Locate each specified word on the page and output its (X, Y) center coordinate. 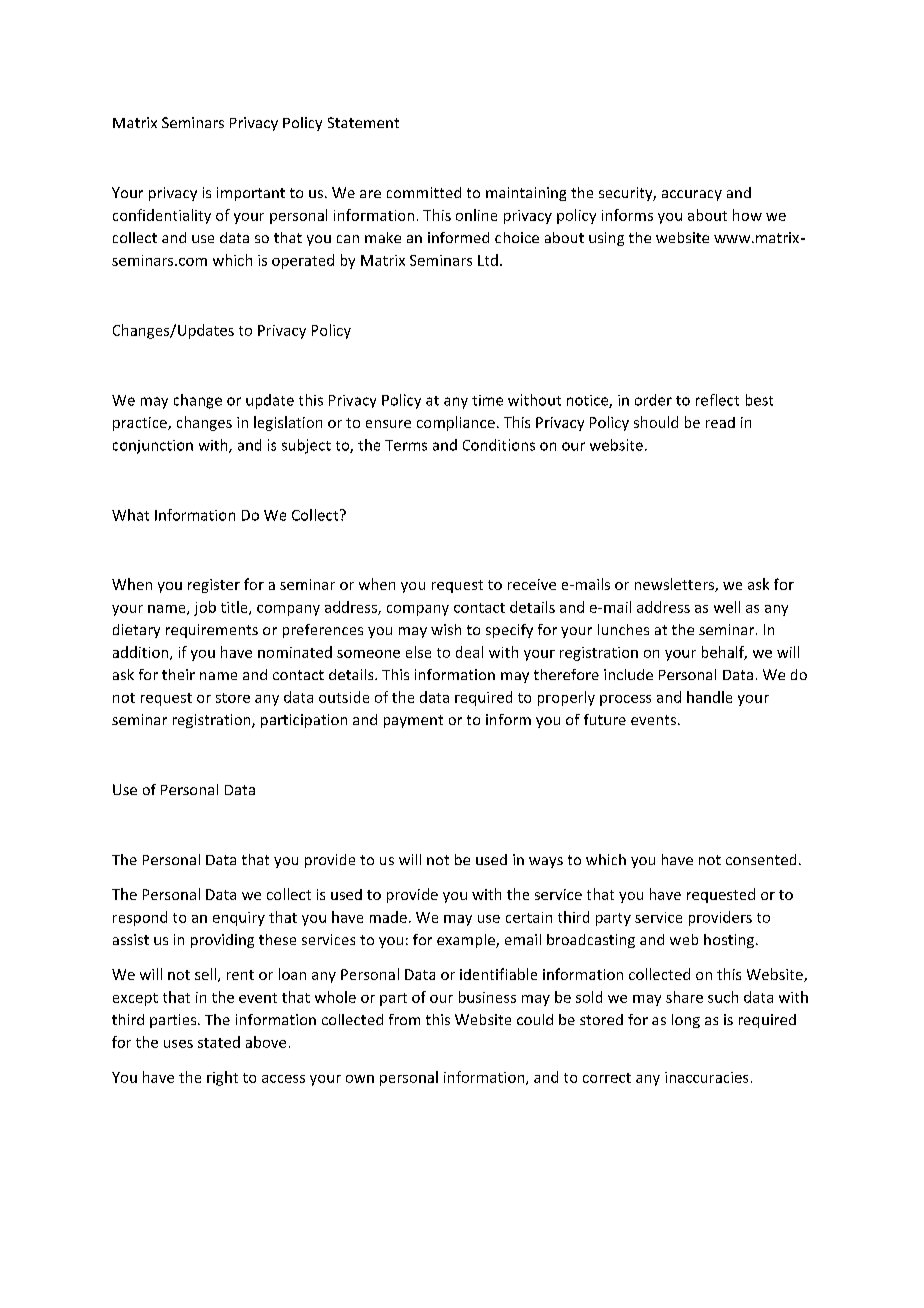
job (205, 608)
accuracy (692, 195)
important (251, 194)
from (404, 1019)
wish (446, 629)
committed (424, 192)
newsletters (675, 585)
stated (219, 1042)
